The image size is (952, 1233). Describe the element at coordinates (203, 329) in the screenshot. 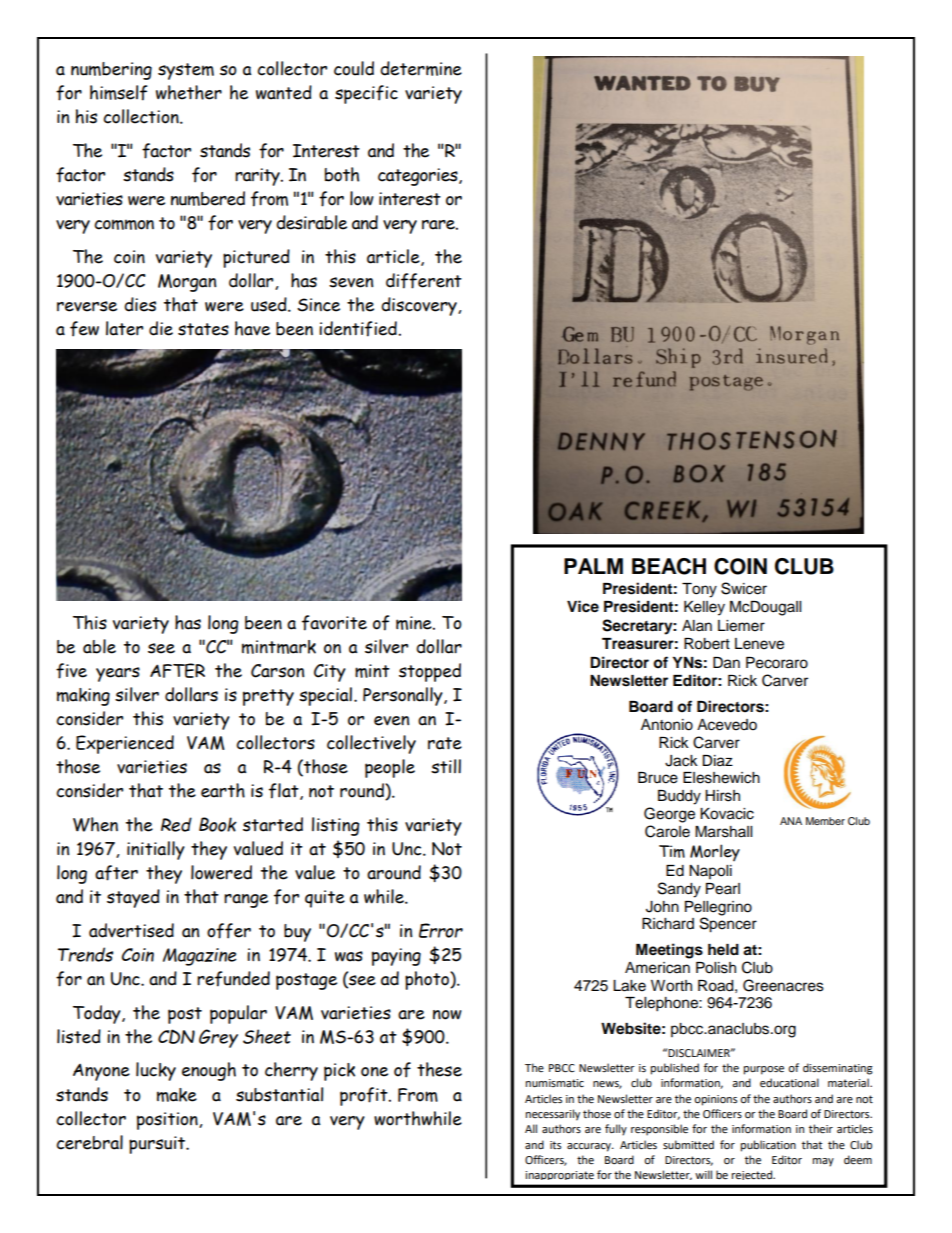

I see `states` at that location.
